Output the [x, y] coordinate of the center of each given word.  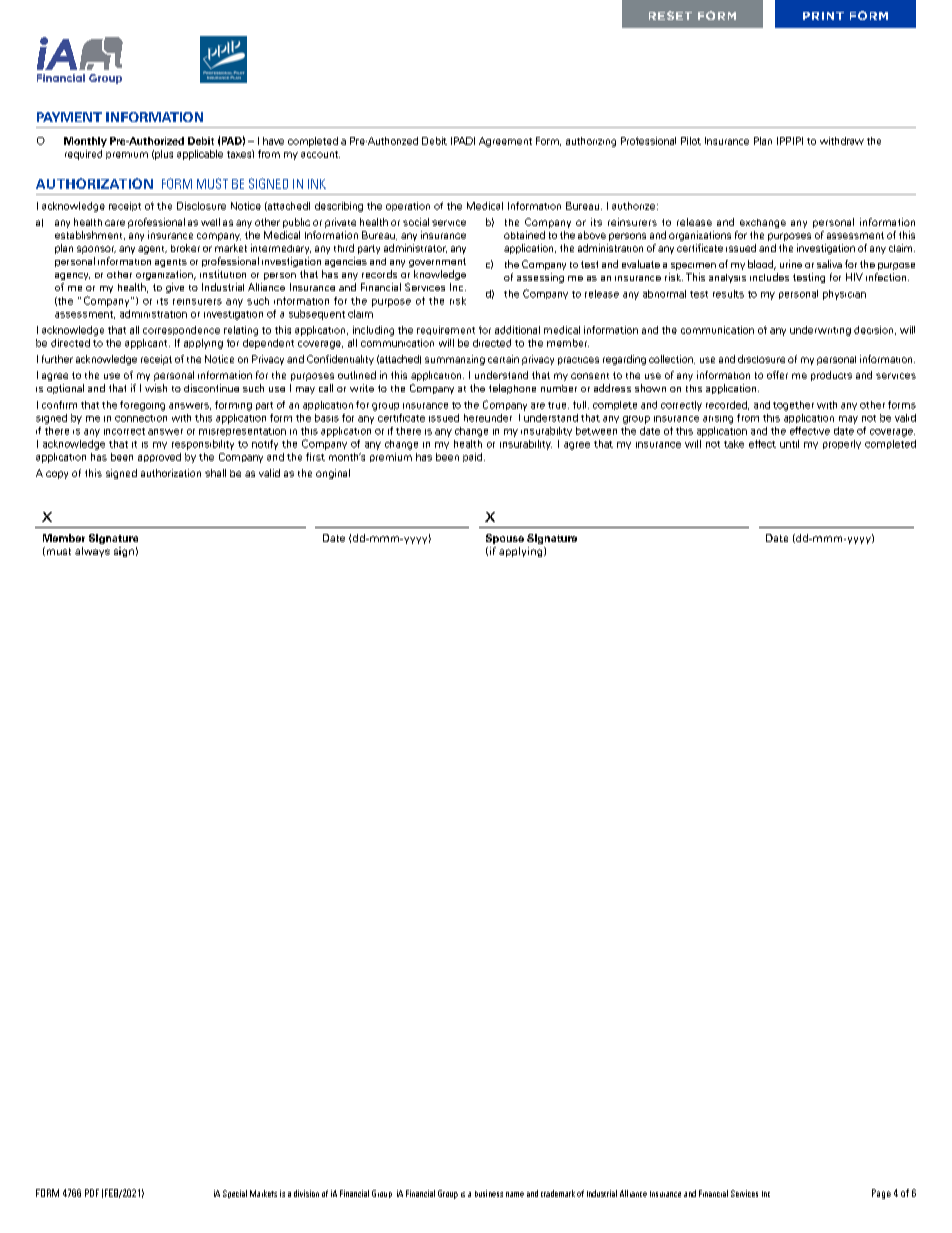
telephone [512, 389]
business [489, 1193]
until [789, 444]
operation [408, 206]
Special [235, 1194]
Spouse [505, 539]
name [515, 1194]
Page [881, 1194]
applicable [200, 155]
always [92, 552]
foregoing [142, 406]
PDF [92, 1193]
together [793, 406]
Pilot [691, 141]
